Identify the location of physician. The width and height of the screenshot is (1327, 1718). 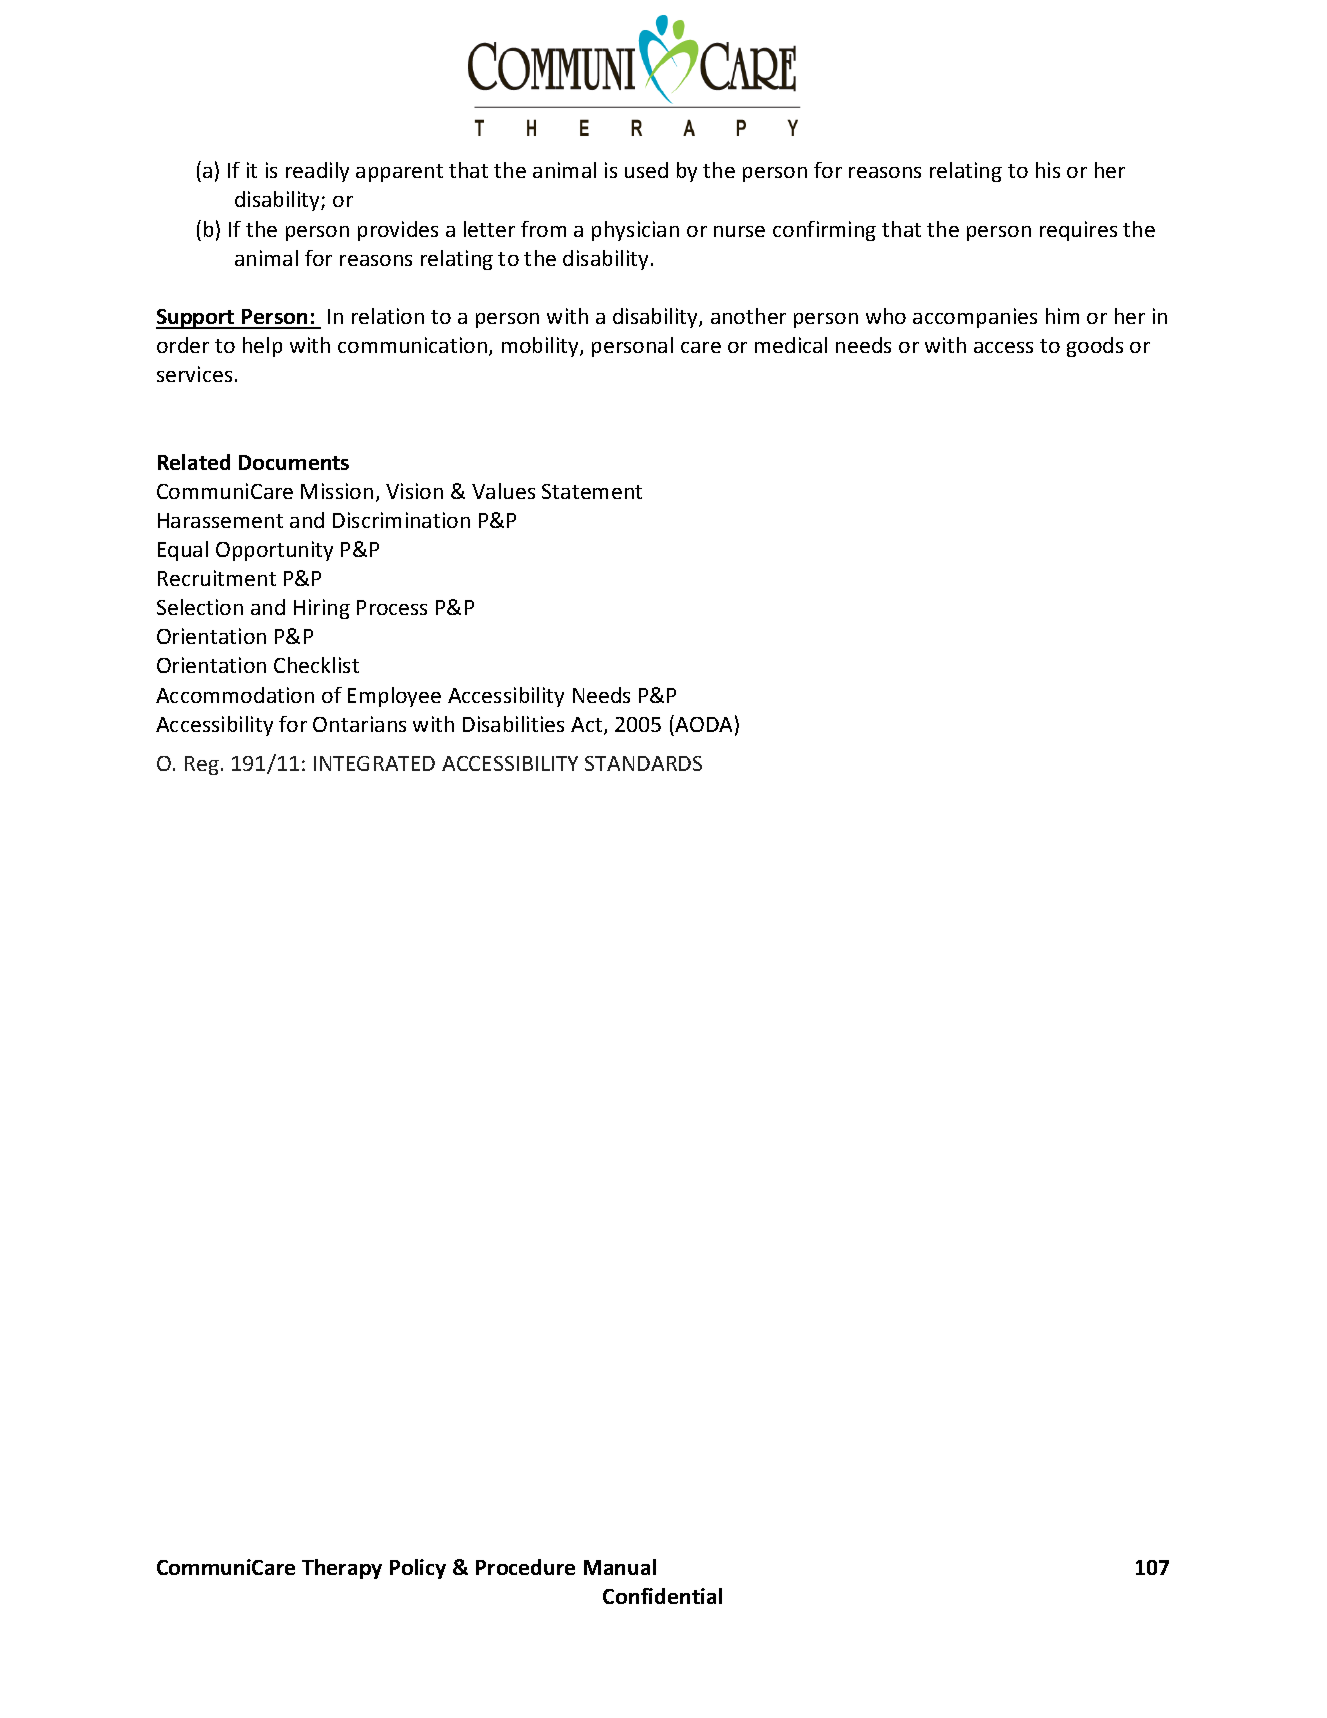
(635, 231).
